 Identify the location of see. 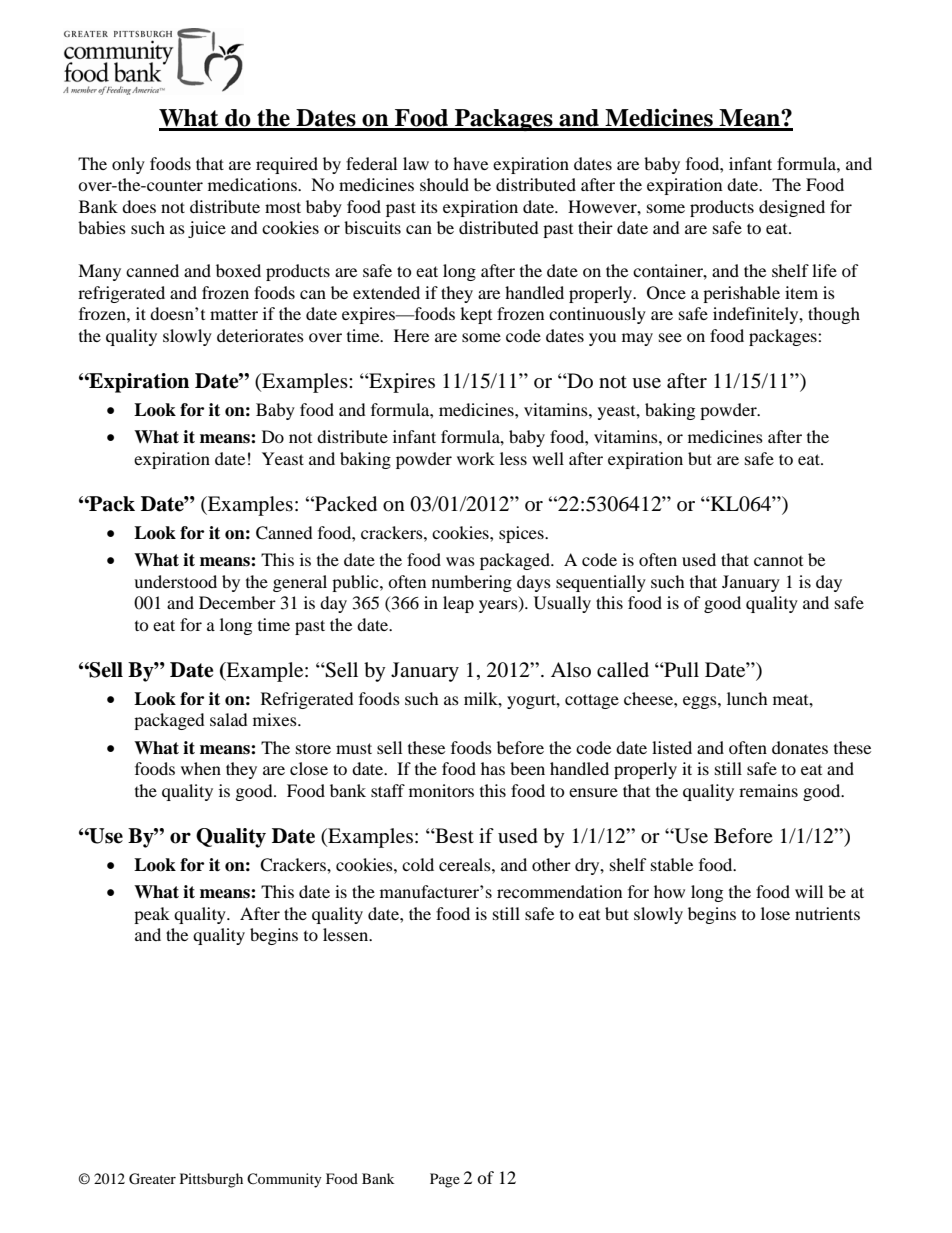
(670, 337).
